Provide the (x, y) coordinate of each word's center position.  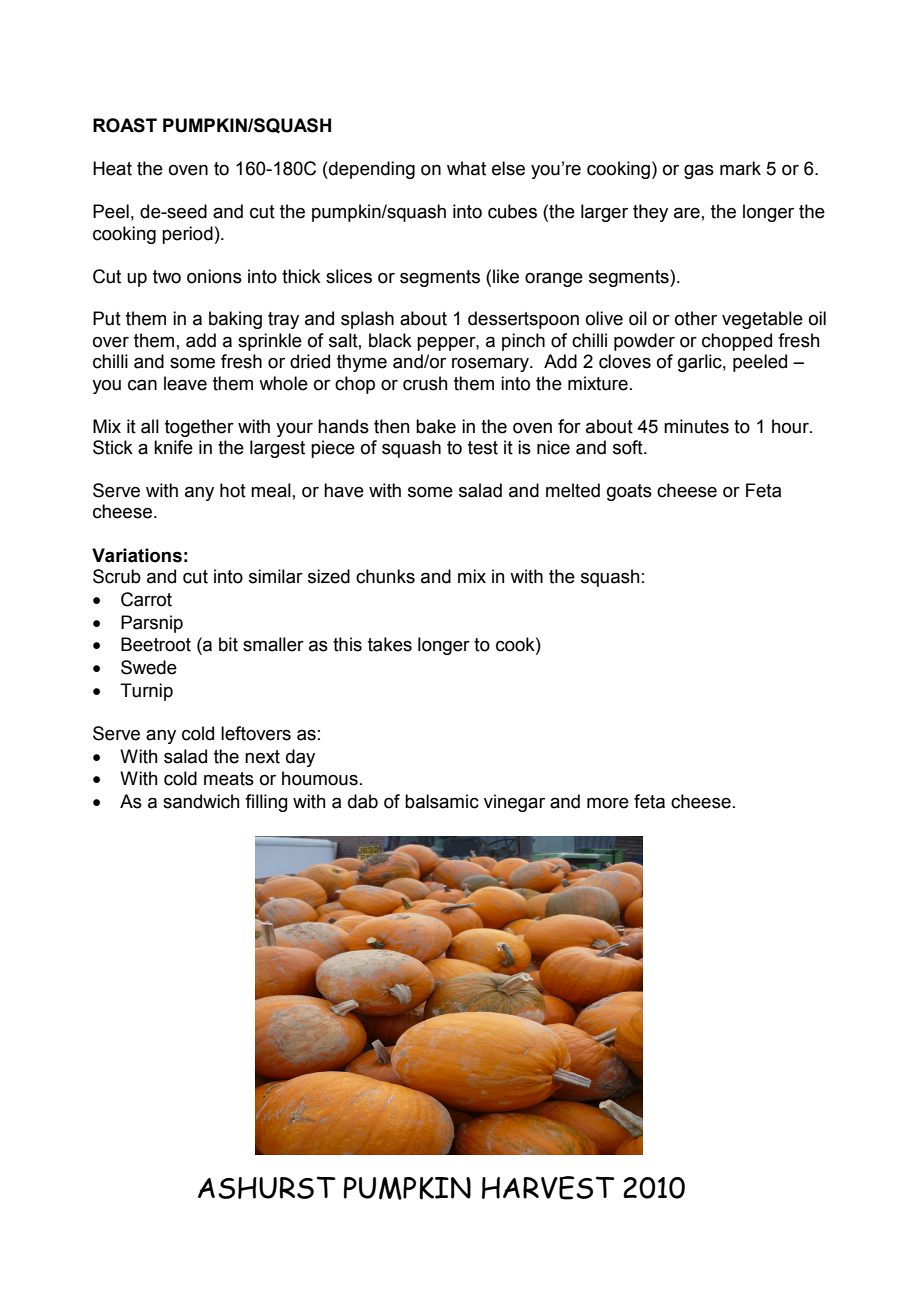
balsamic (442, 801)
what (466, 168)
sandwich (201, 801)
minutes (696, 426)
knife (173, 447)
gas (699, 172)
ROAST (125, 125)
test (483, 448)
